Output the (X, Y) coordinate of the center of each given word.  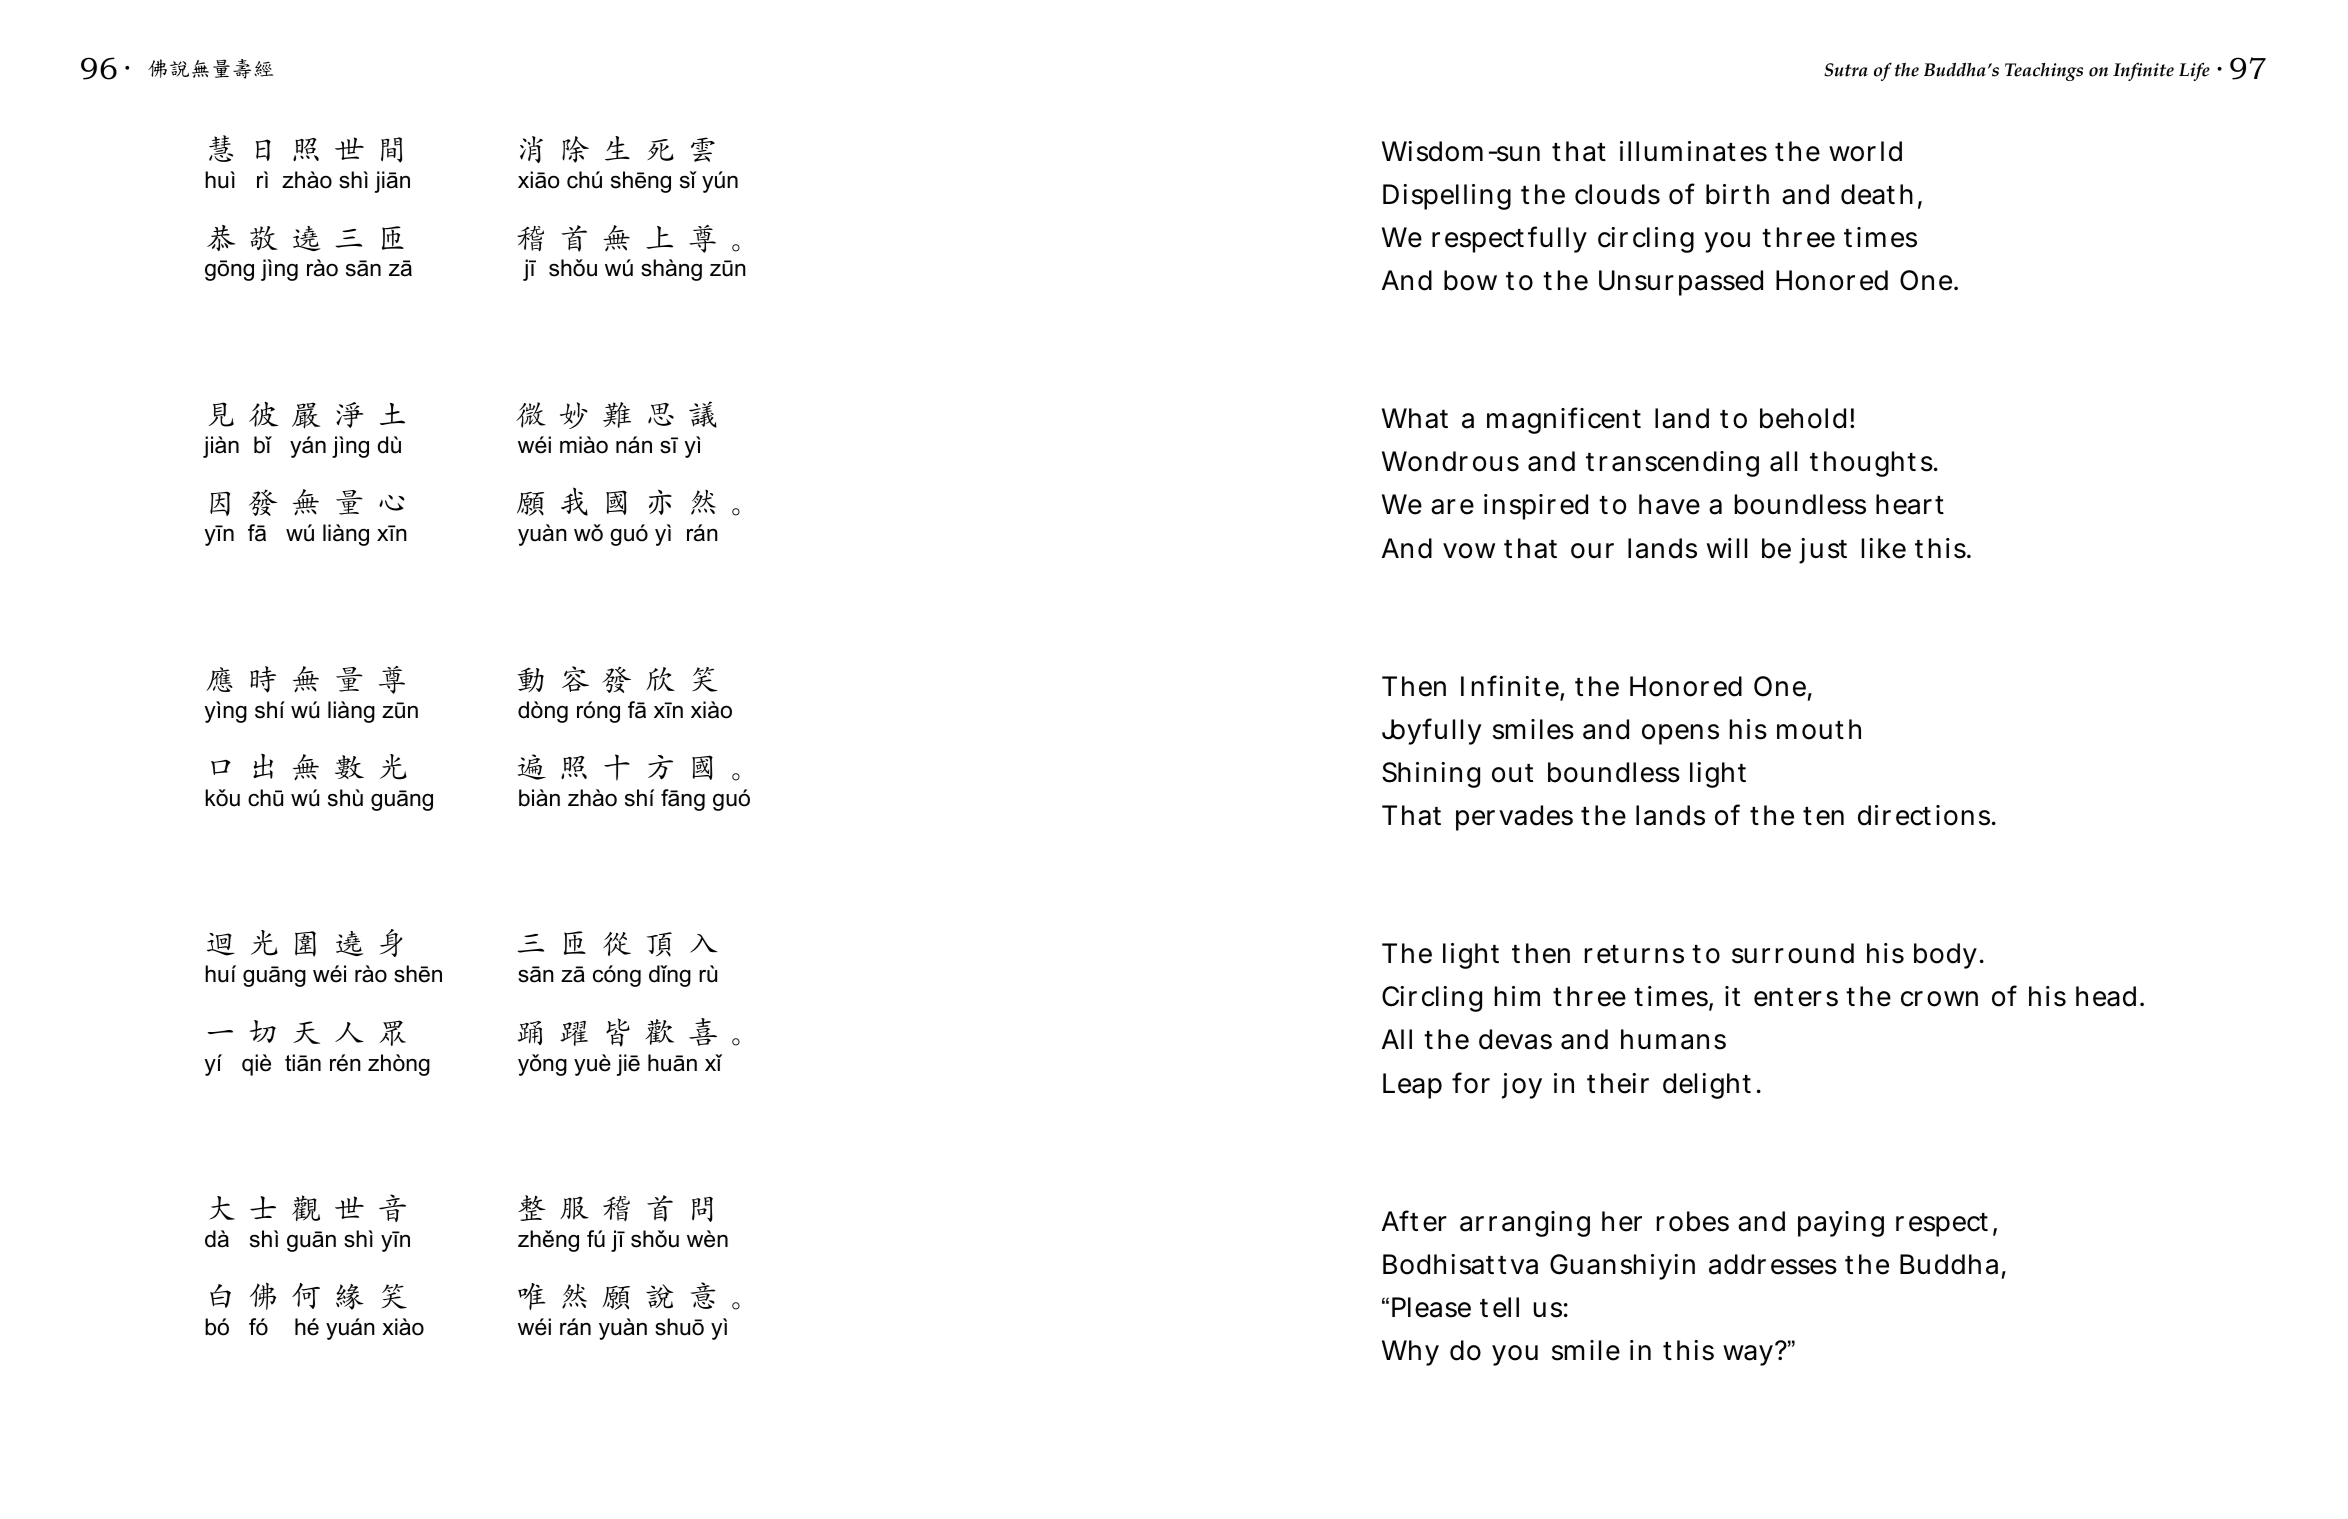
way (1750, 1355)
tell (1499, 1307)
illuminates (1693, 151)
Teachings (2044, 72)
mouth (1819, 729)
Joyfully (1431, 731)
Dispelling (1447, 197)
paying (1841, 1224)
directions (1924, 815)
